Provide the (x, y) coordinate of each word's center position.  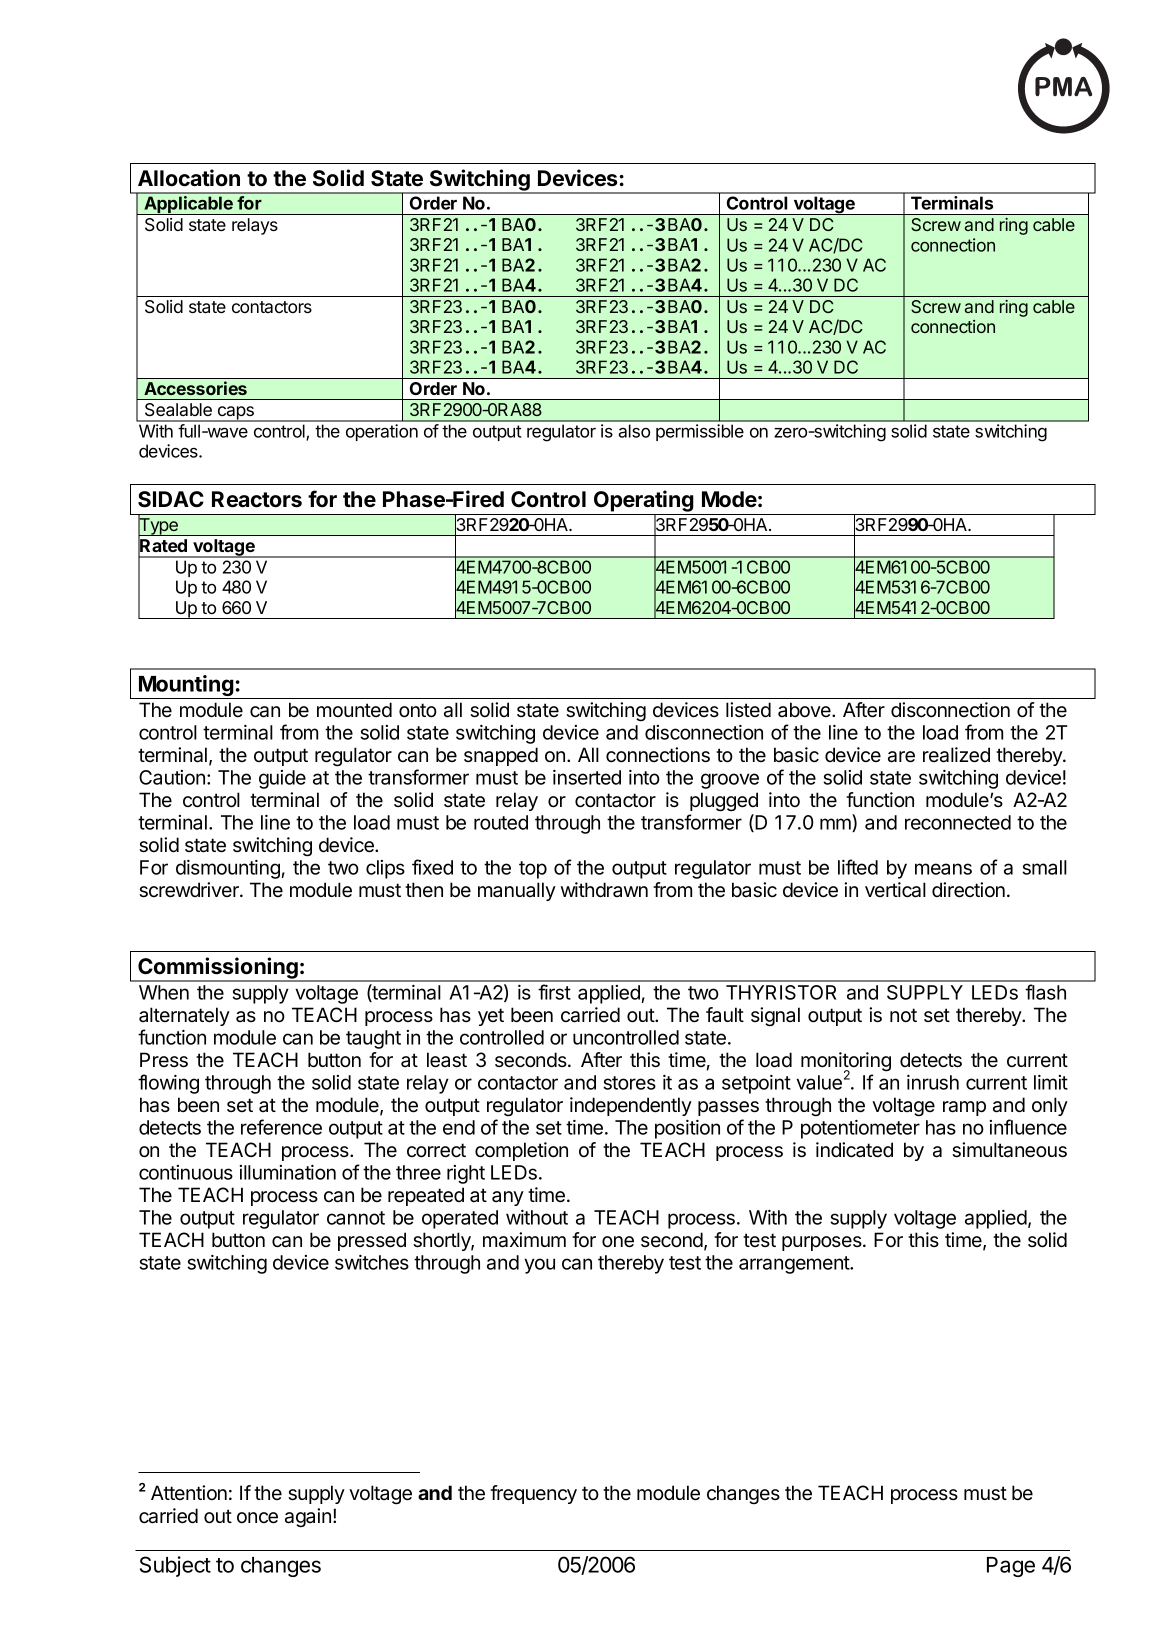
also (634, 431)
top (533, 870)
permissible (700, 432)
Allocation (189, 178)
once (257, 1518)
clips (385, 869)
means (943, 869)
